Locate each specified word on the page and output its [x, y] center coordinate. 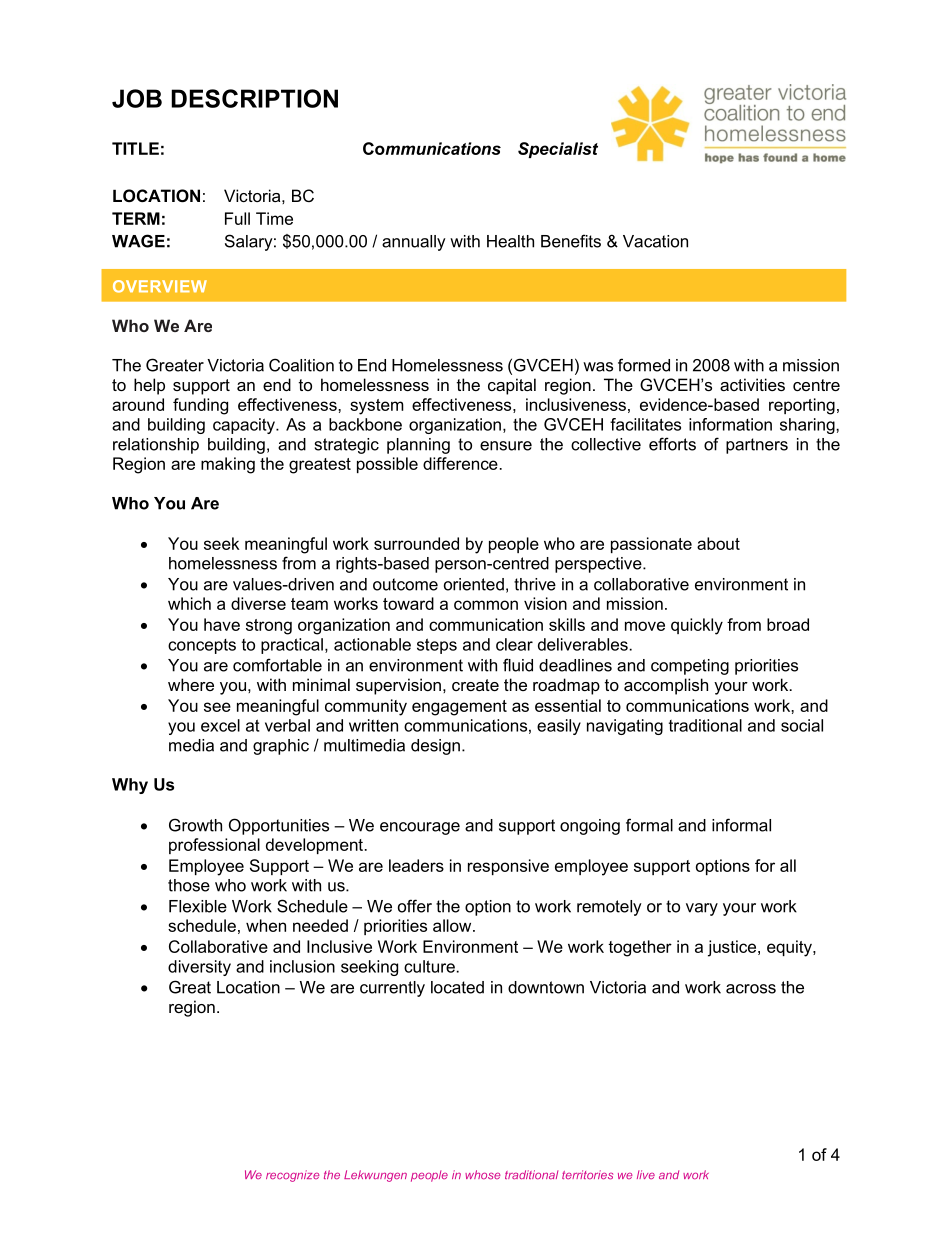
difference [460, 463]
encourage [420, 828]
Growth [195, 825]
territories [587, 1175]
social [802, 725]
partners [757, 446]
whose [482, 1174]
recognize [292, 1176]
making [228, 465]
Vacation [655, 241]
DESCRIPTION [254, 98]
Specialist [558, 150]
